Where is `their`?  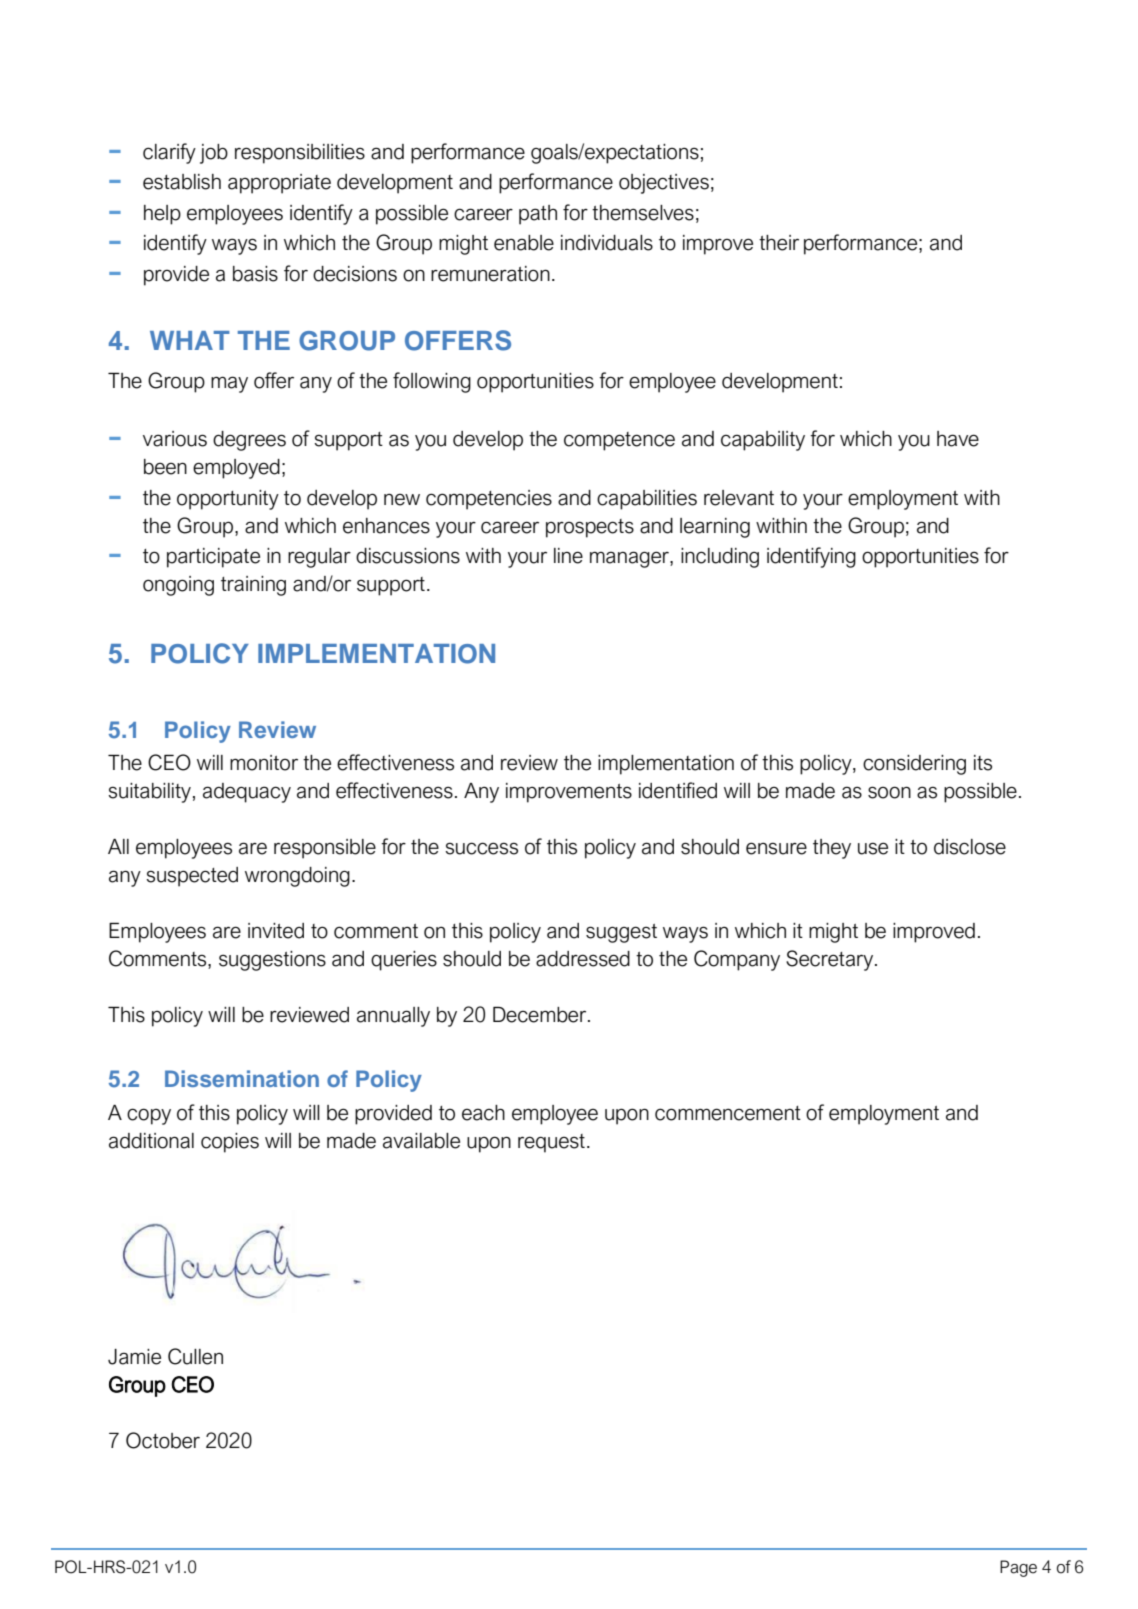 their is located at coordinates (779, 243).
